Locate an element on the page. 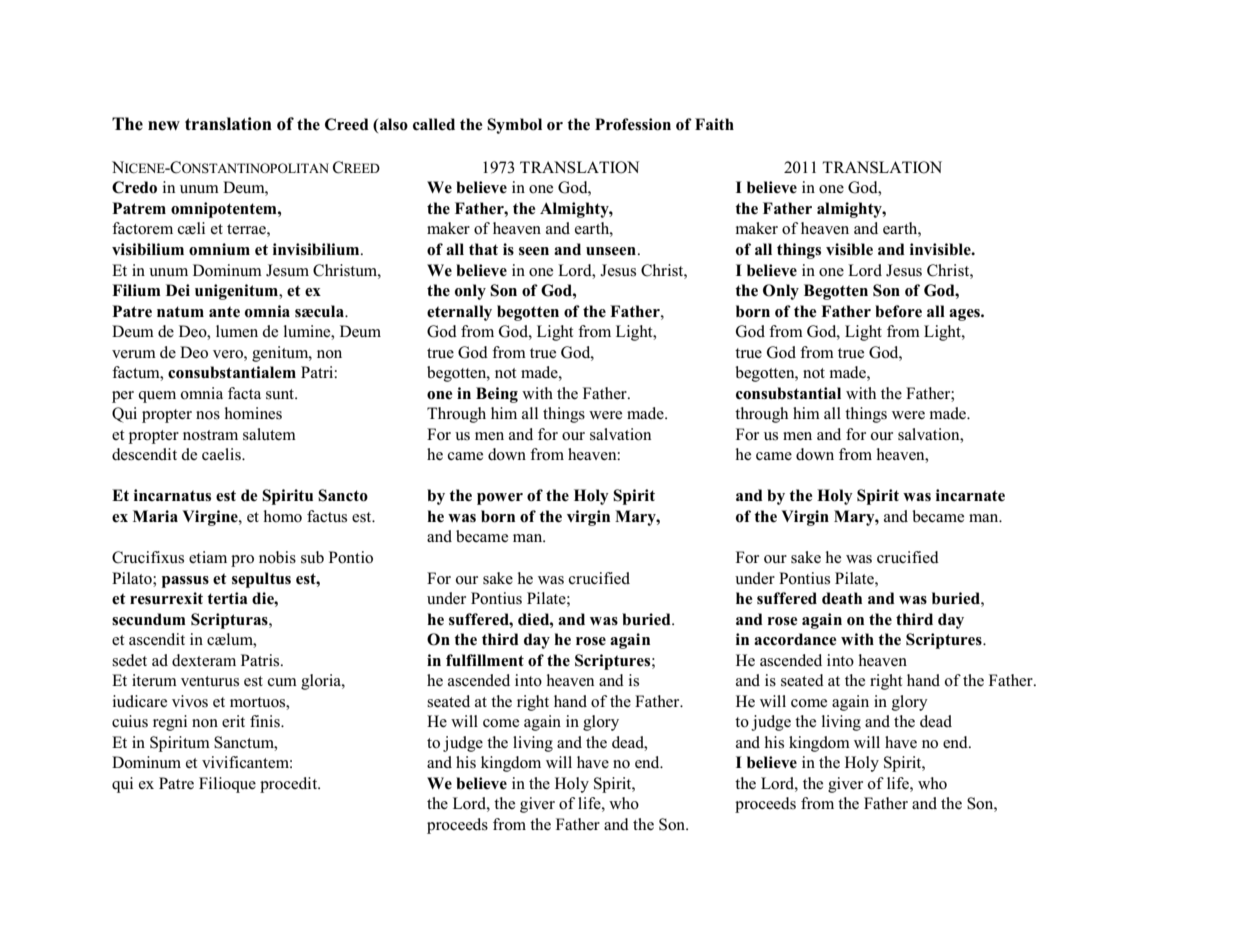  Being is located at coordinates (497, 395).
